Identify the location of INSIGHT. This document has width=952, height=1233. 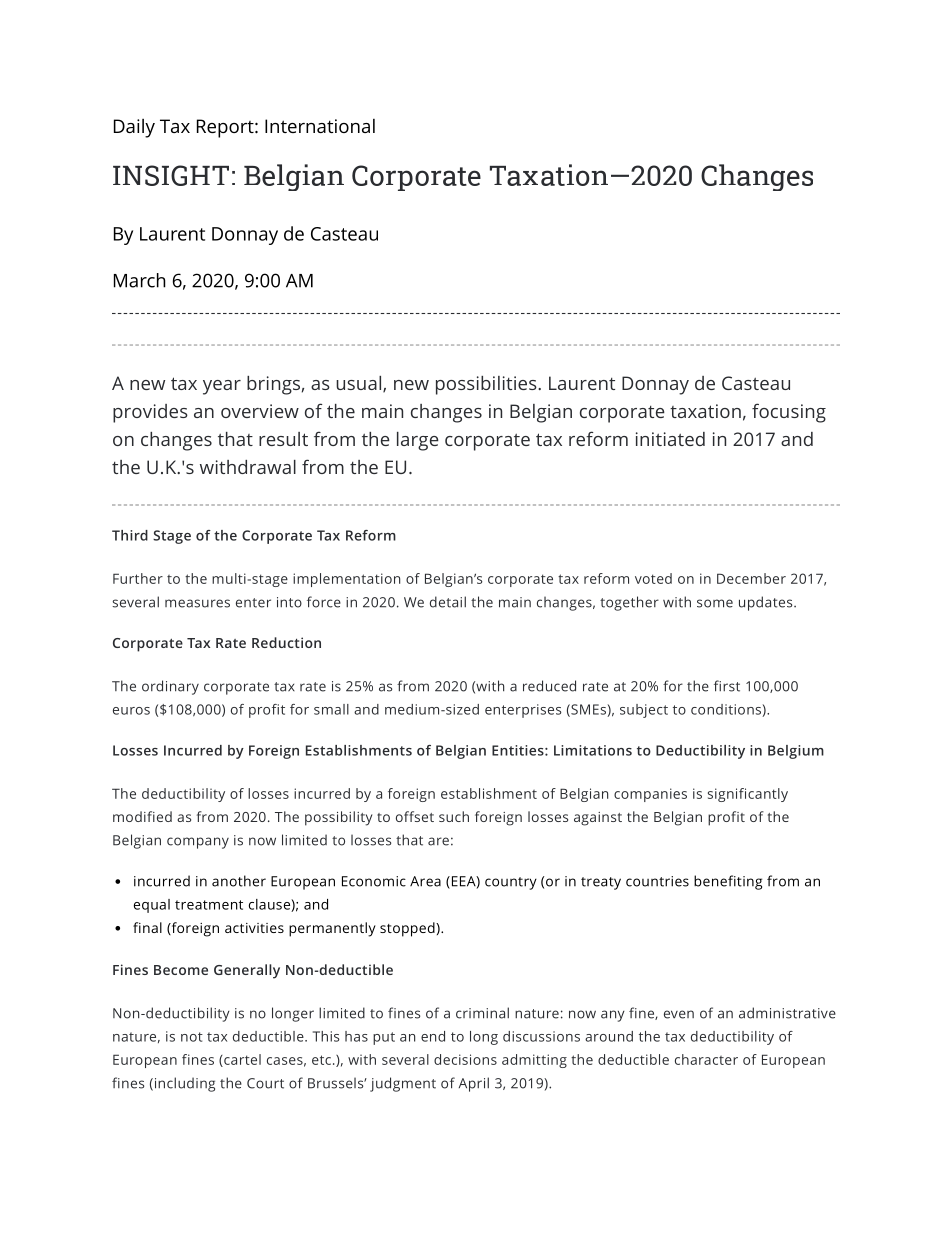
(171, 175).
